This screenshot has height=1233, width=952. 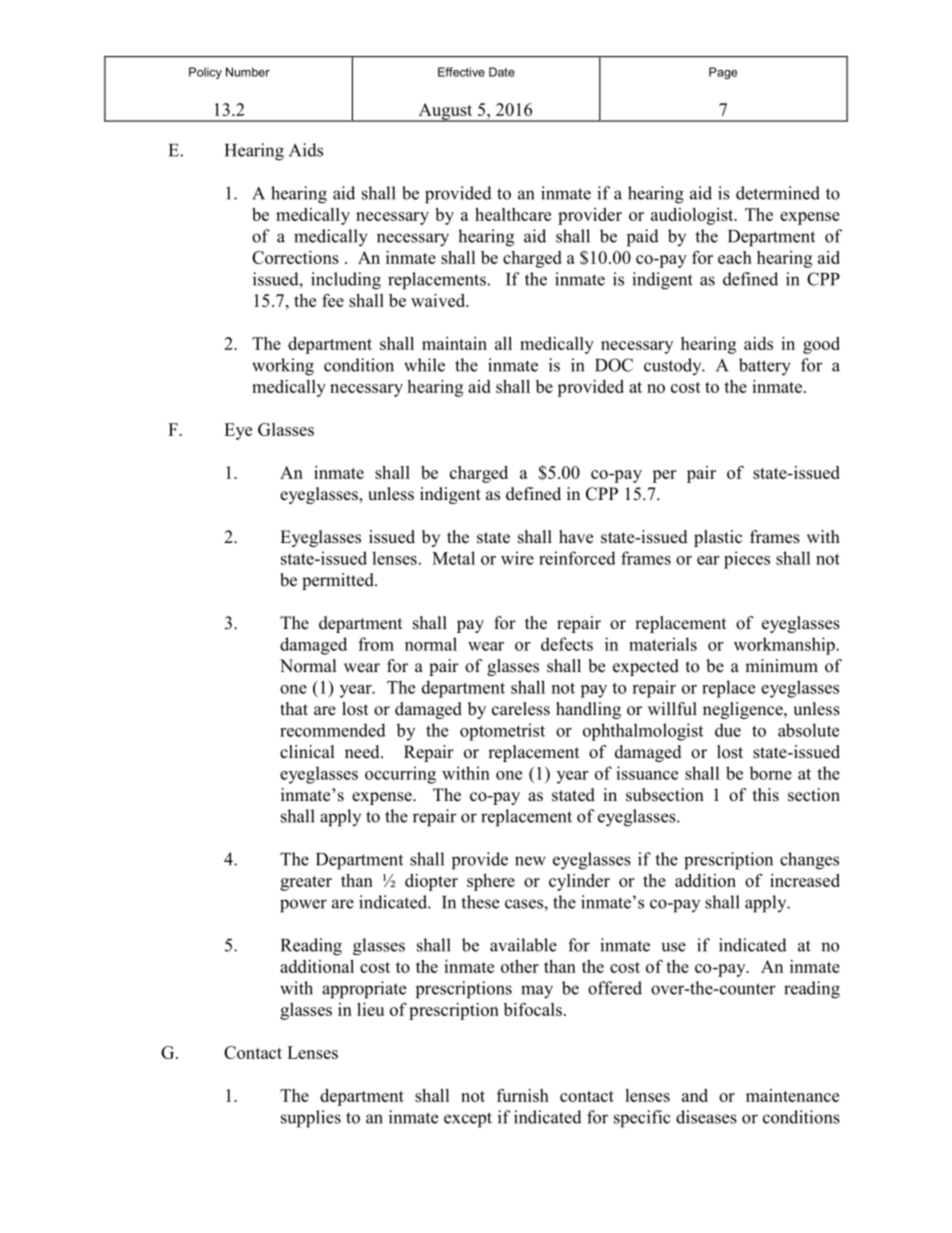 I want to click on Page, so click(x=723, y=73).
